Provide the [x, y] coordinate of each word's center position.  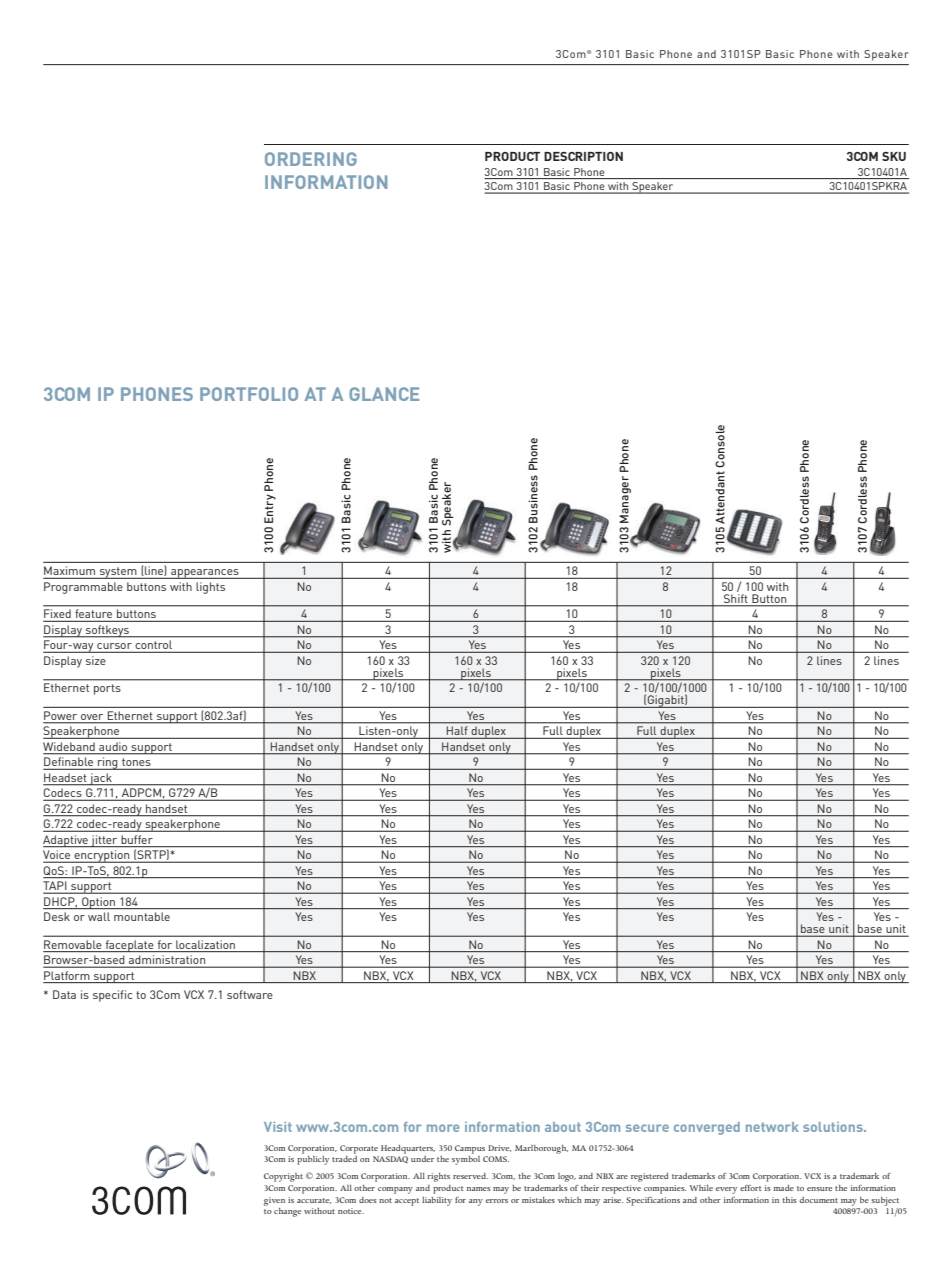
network [772, 1127]
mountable [142, 916]
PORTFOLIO [249, 394]
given [274, 1201]
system [118, 573]
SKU [894, 156]
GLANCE [384, 394]
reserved [470, 1176]
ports [107, 689]
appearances [205, 574]
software [250, 994]
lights [210, 588]
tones [136, 762]
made [784, 1188]
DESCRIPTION [583, 156]
